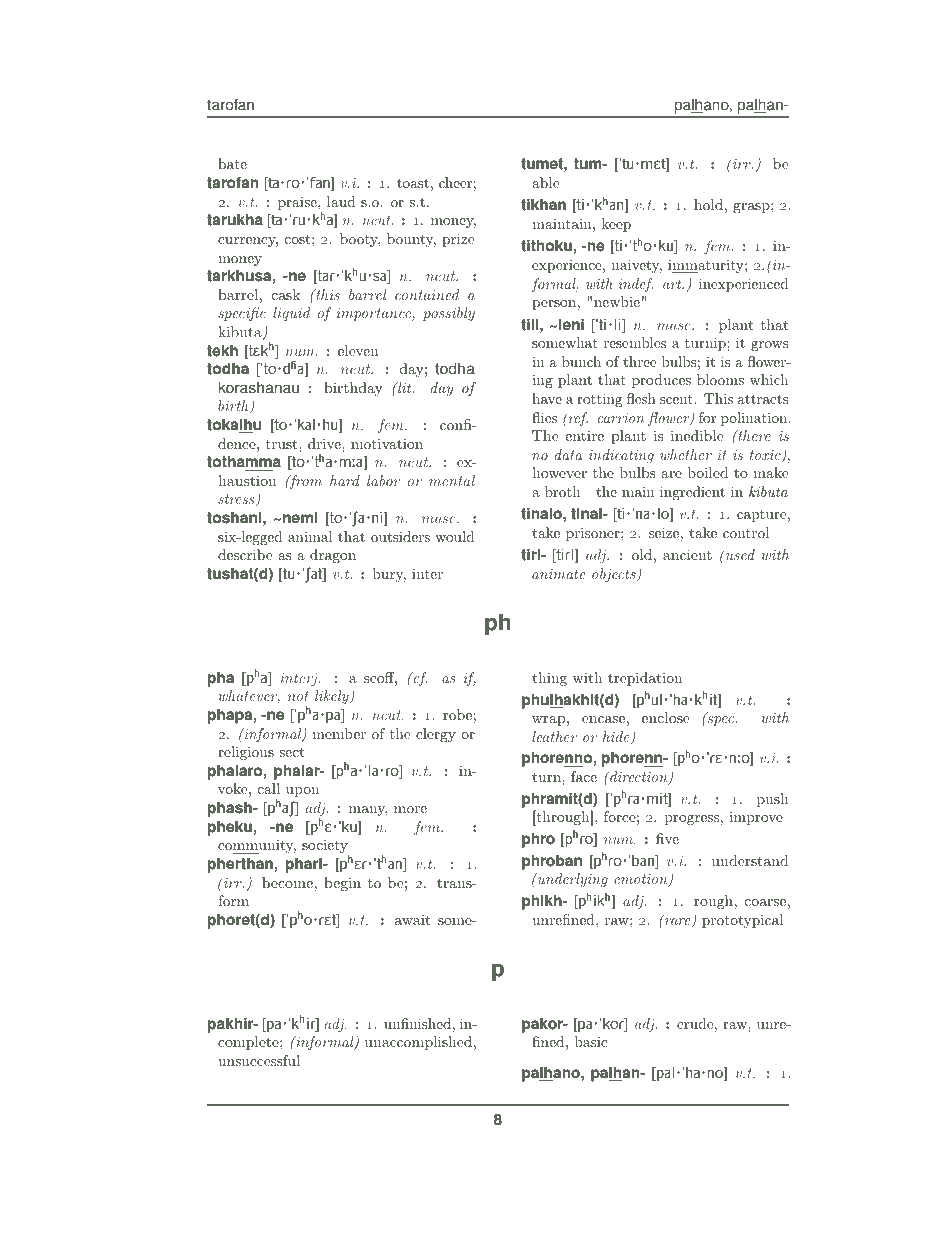 The height and width of the page is (1233, 952). I want to click on ancient, so click(687, 554).
